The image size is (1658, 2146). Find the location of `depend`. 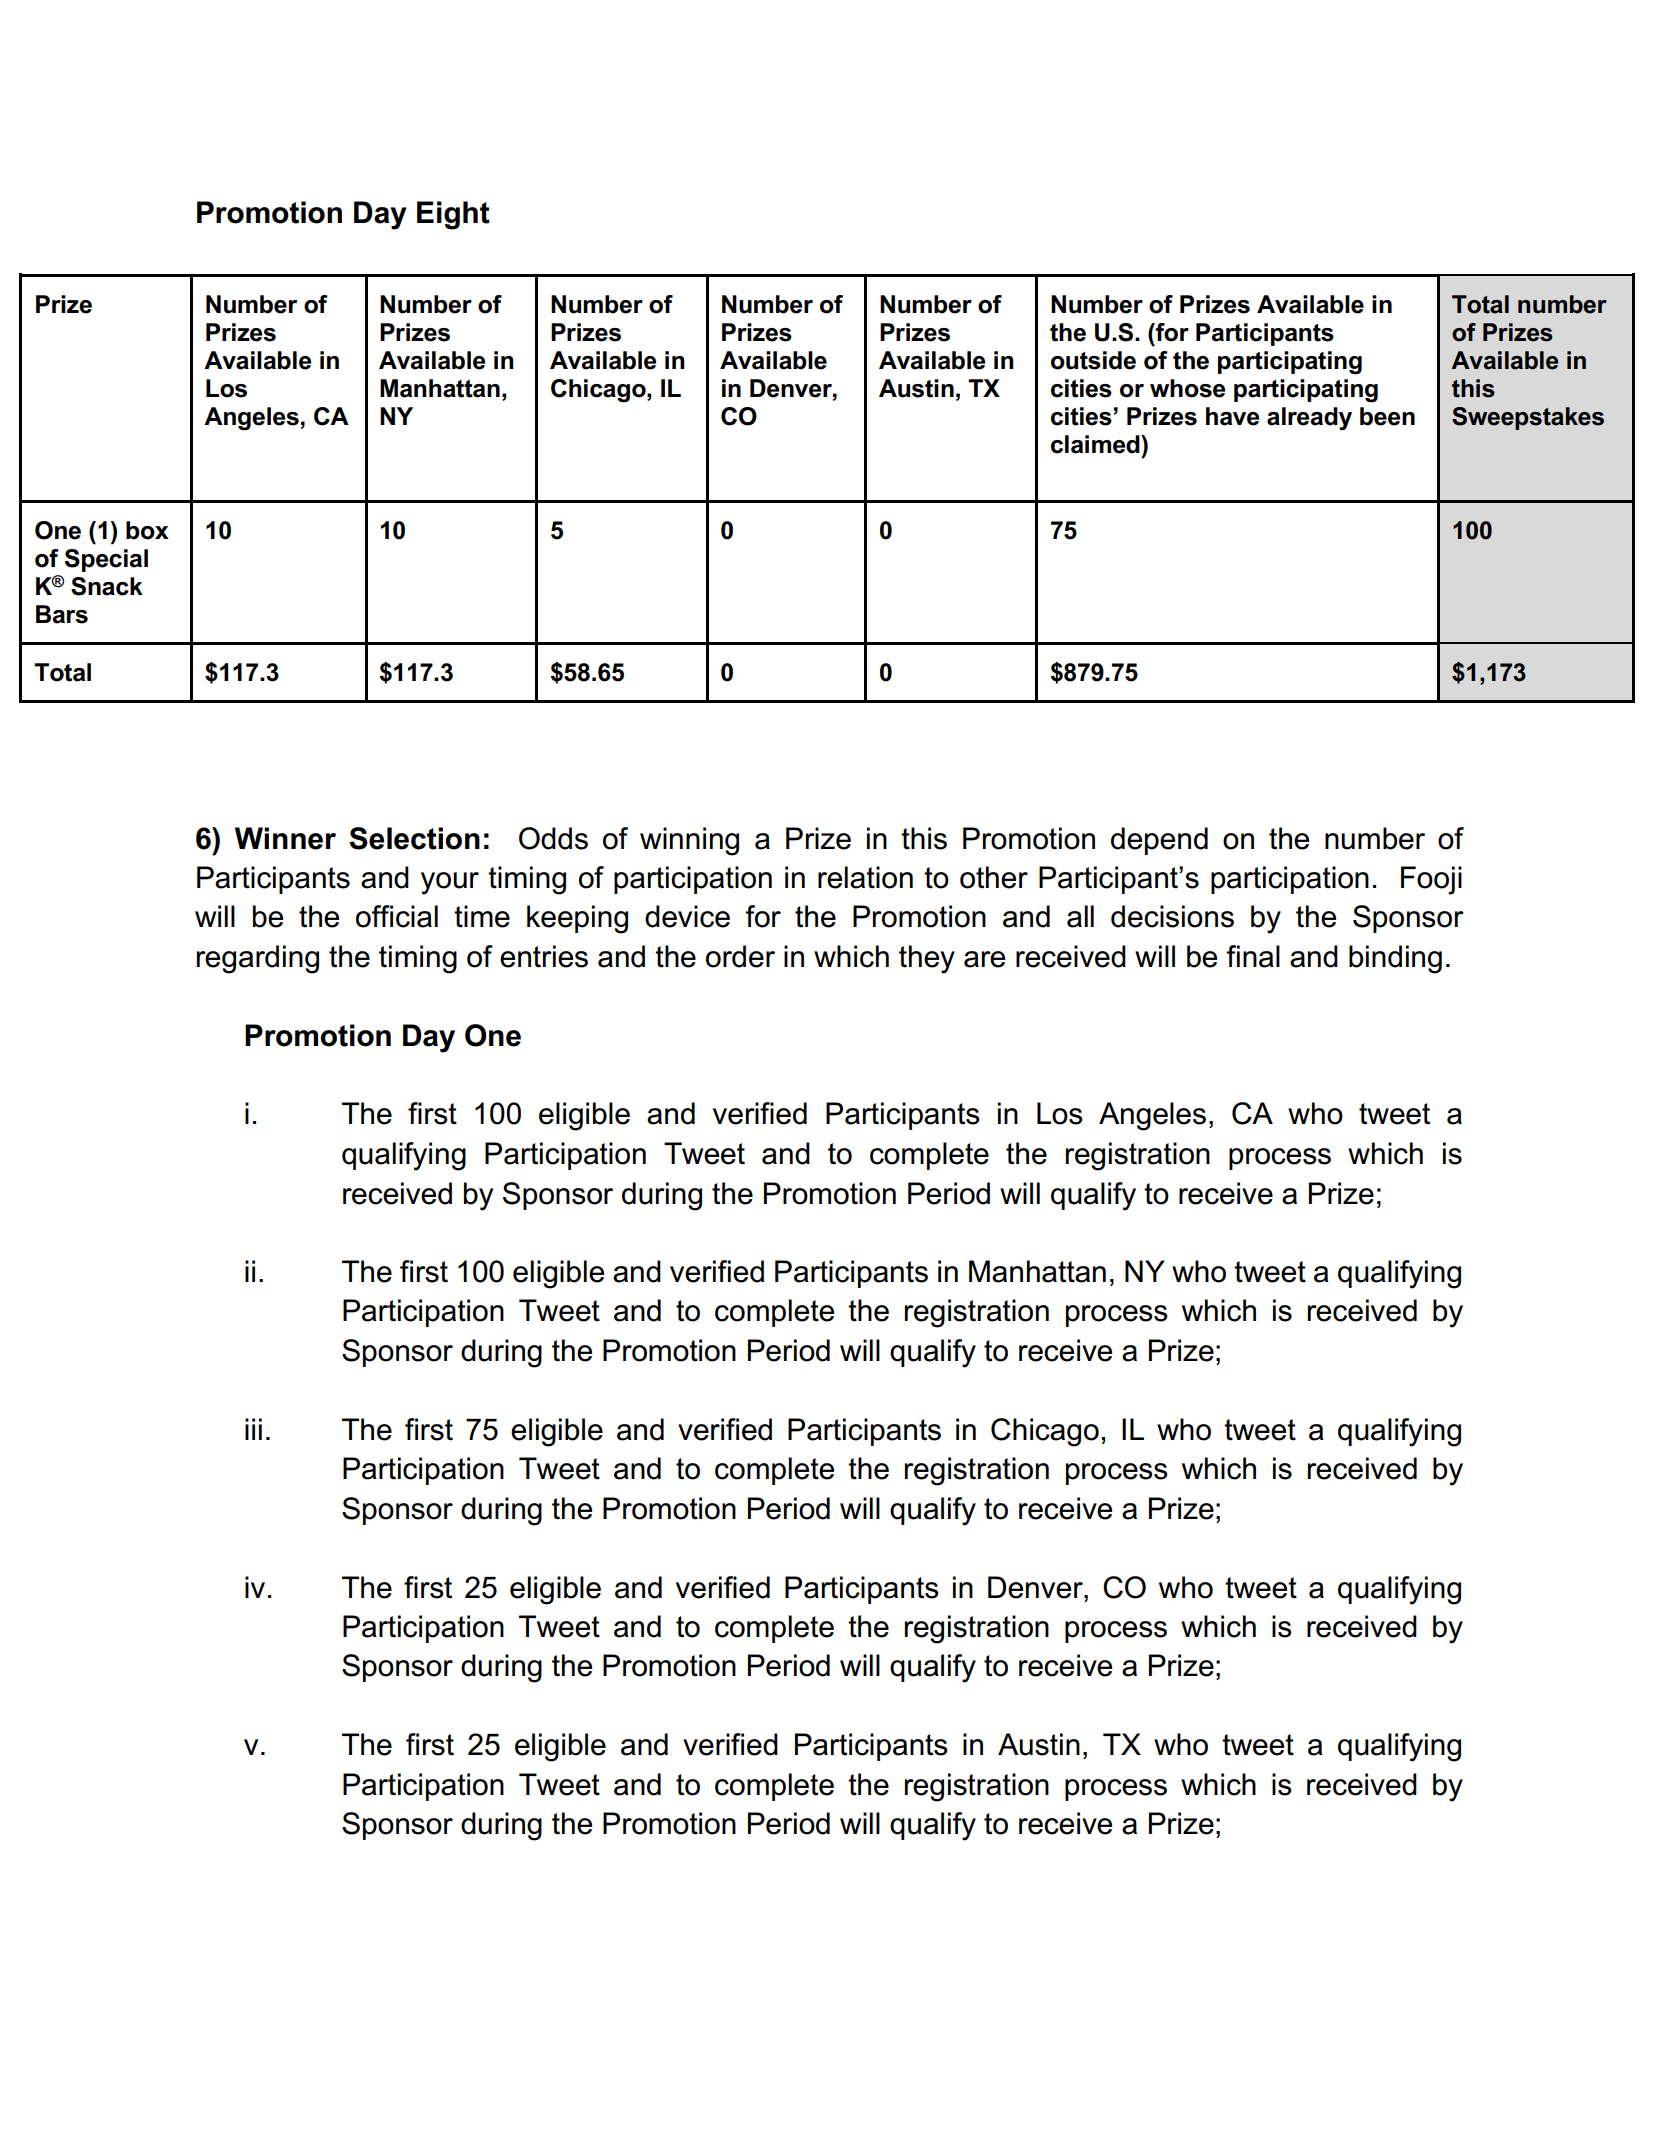

depend is located at coordinates (1159, 841).
